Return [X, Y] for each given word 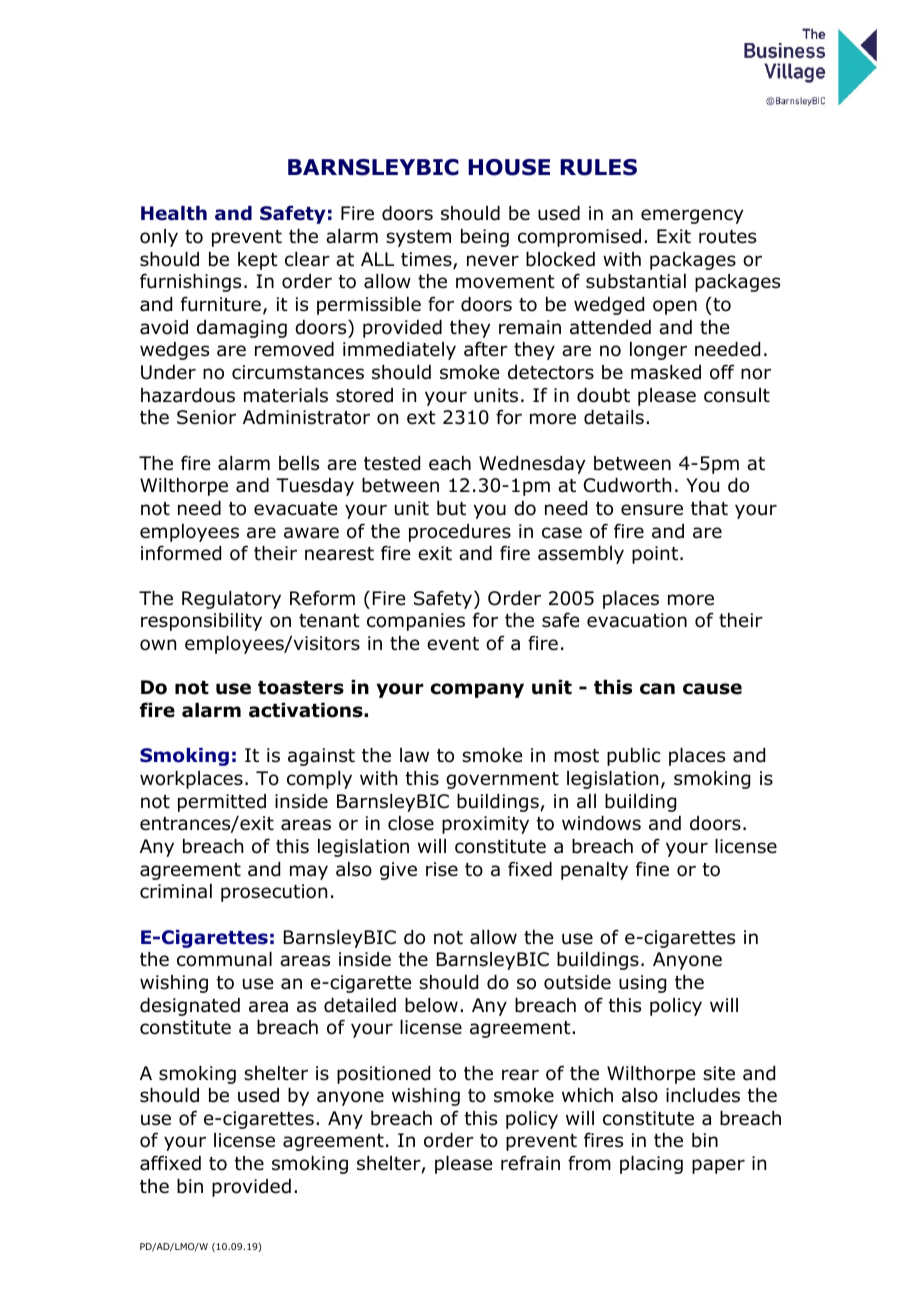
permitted [222, 803]
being [485, 238]
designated [190, 1007]
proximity [485, 825]
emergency [692, 216]
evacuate [295, 509]
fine [652, 869]
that [709, 508]
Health [174, 213]
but [451, 508]
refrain [530, 1163]
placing [651, 1165]
